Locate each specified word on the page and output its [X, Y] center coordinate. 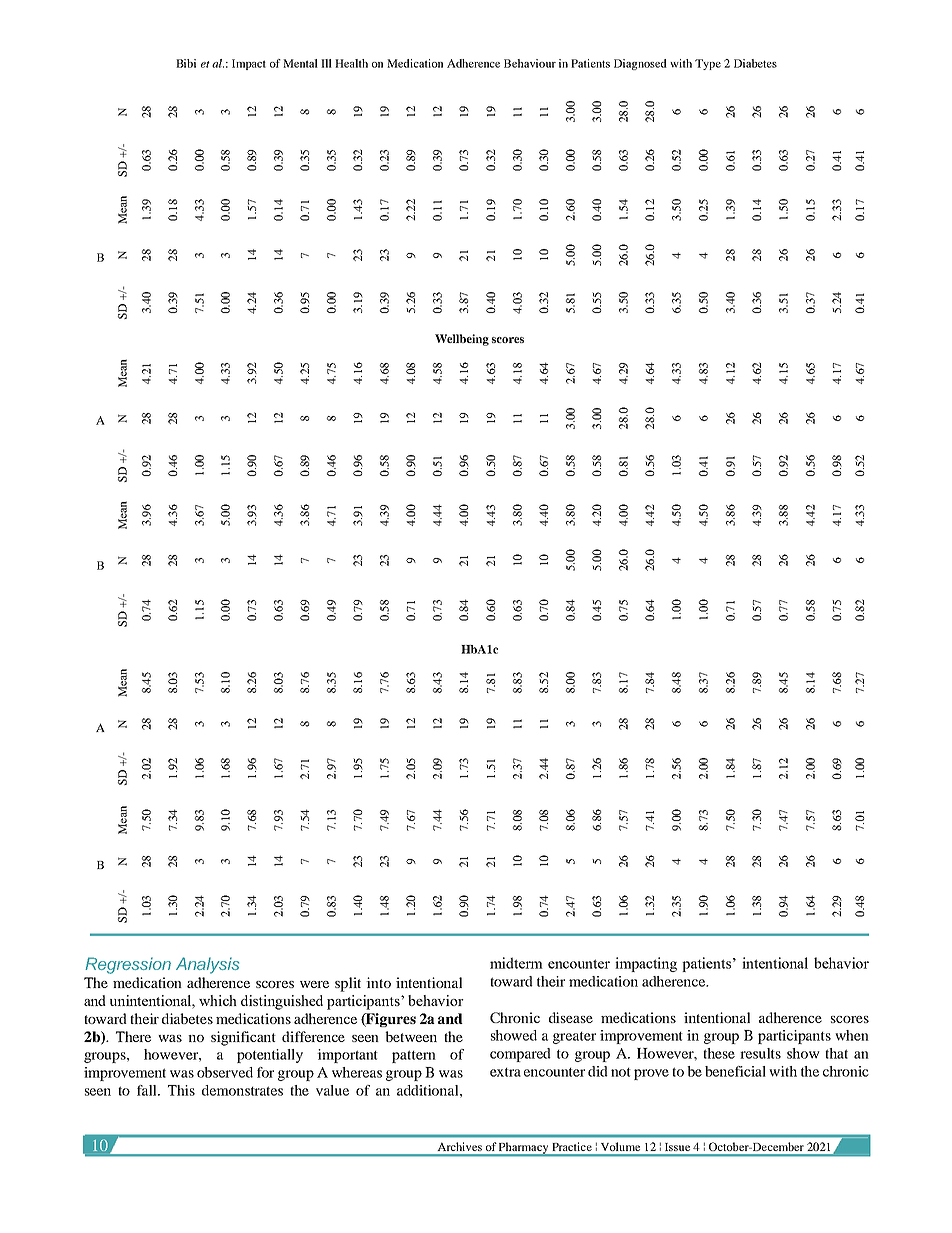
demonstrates [242, 1090]
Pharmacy [524, 1149]
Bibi [186, 63]
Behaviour [530, 63]
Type [708, 64]
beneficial [735, 1071]
